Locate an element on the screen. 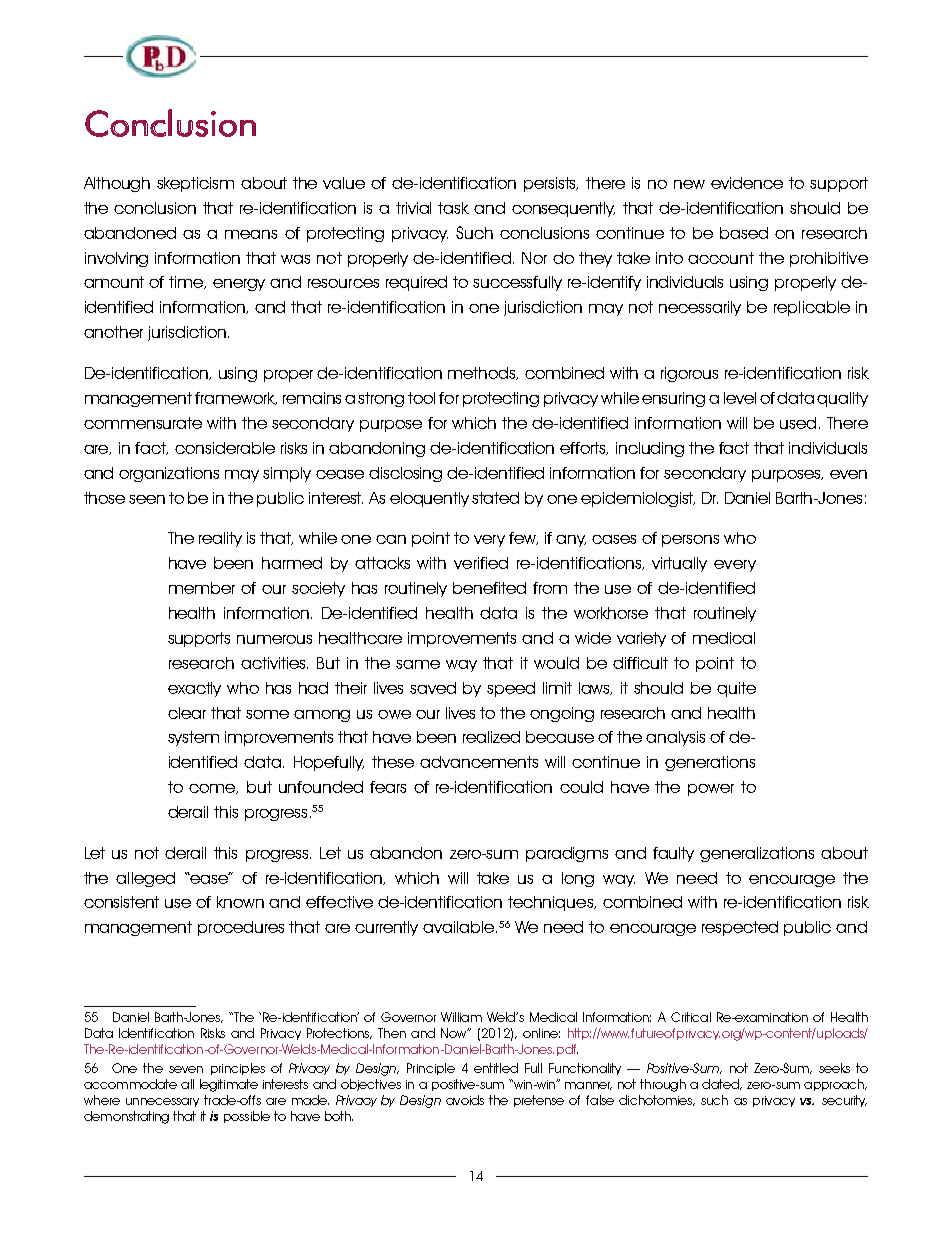 The image size is (952, 1233). based is located at coordinates (744, 233).
